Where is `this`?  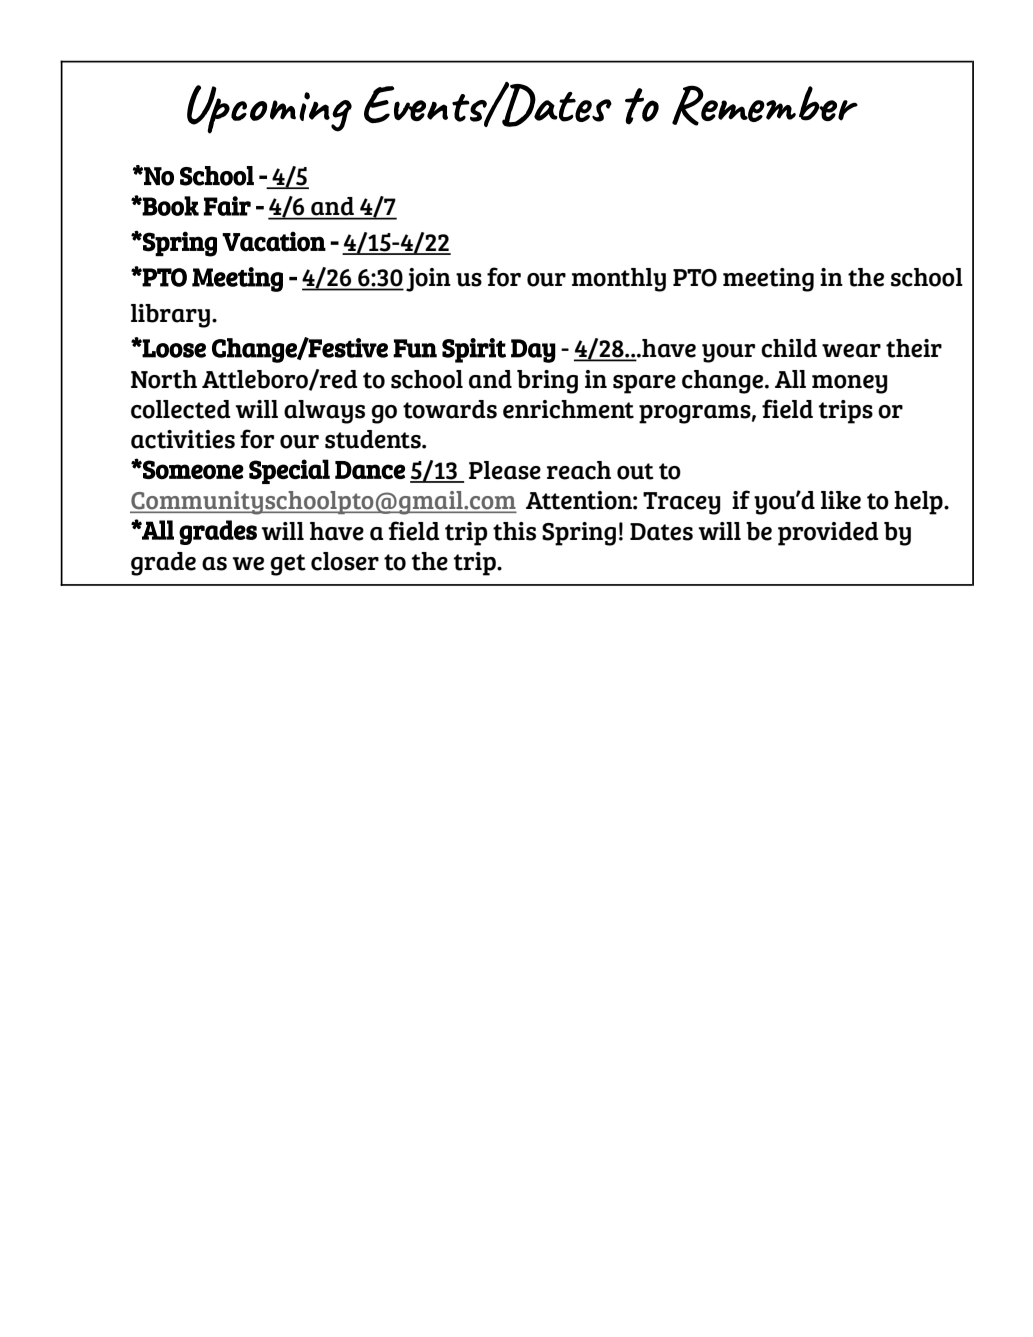
this is located at coordinates (514, 531).
